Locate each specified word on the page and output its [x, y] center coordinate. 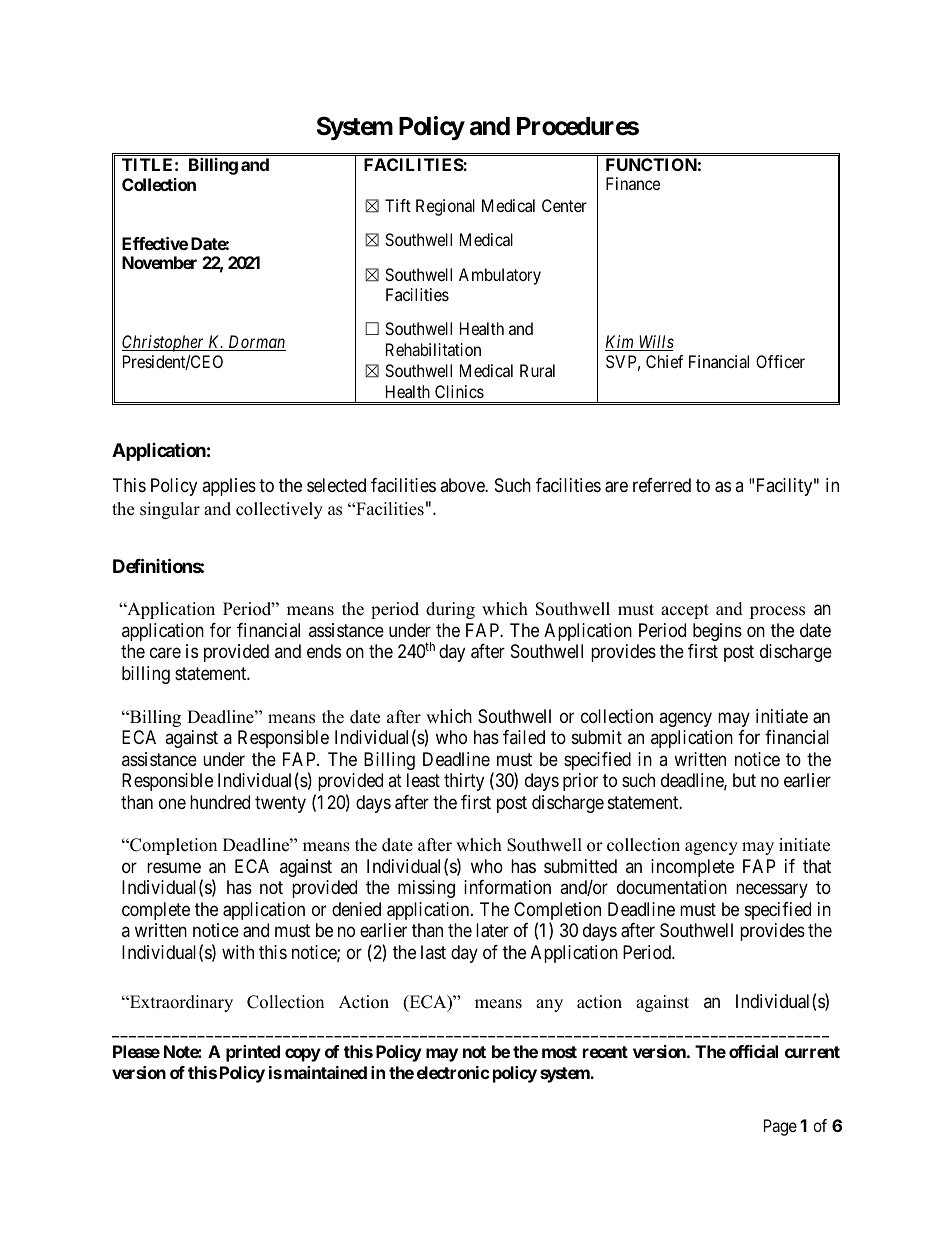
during [450, 610]
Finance [633, 183]
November [159, 262]
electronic [453, 1072]
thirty [464, 782]
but [744, 780]
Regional [445, 207]
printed [253, 1053]
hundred [220, 802]
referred [662, 485]
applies [229, 487]
